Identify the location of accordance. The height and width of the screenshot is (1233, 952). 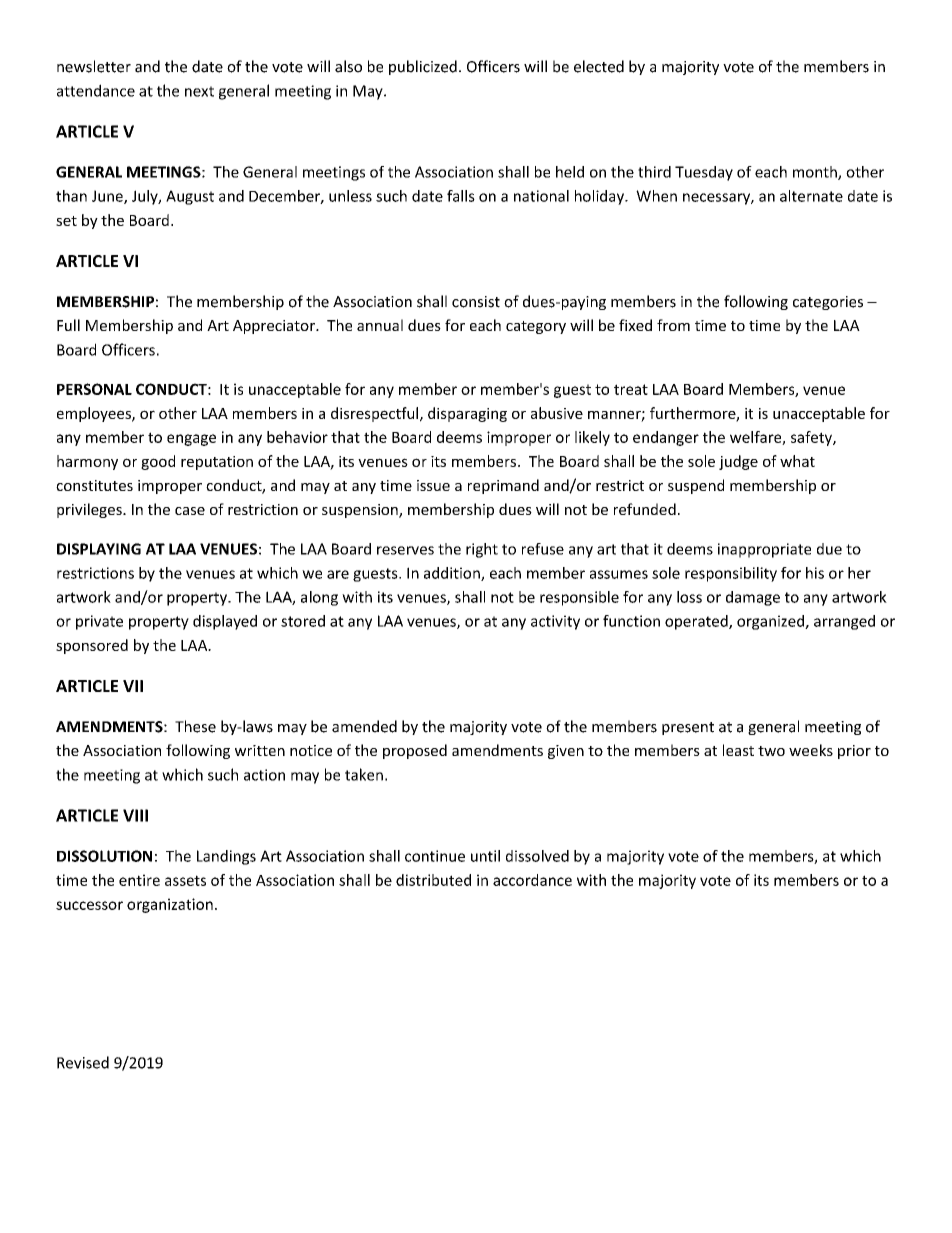
(532, 880).
